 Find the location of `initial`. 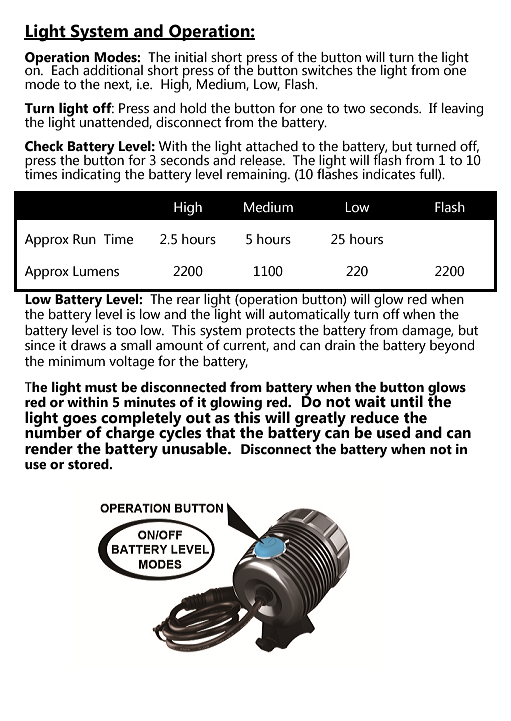

initial is located at coordinates (191, 57).
